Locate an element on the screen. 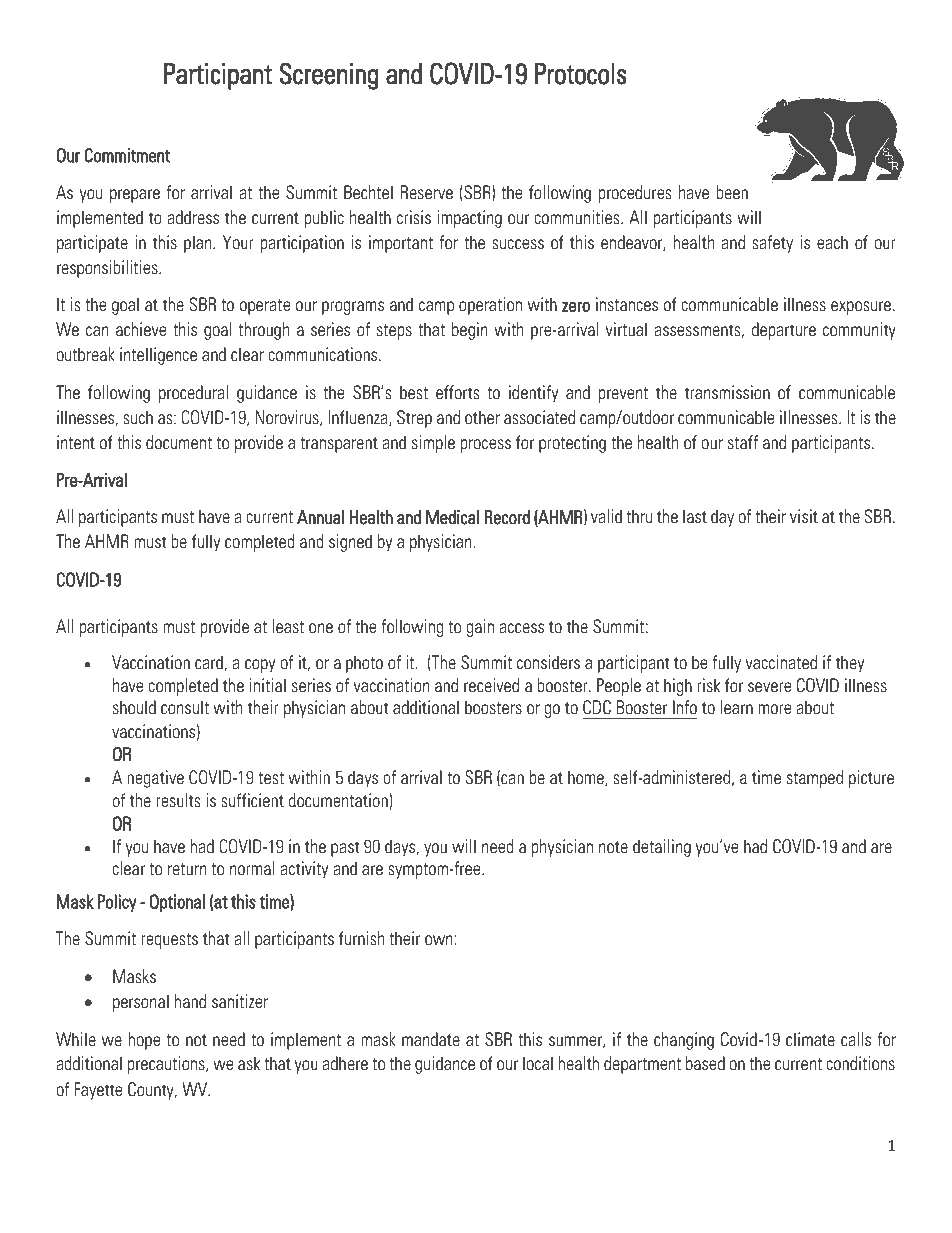  results is located at coordinates (178, 800).
